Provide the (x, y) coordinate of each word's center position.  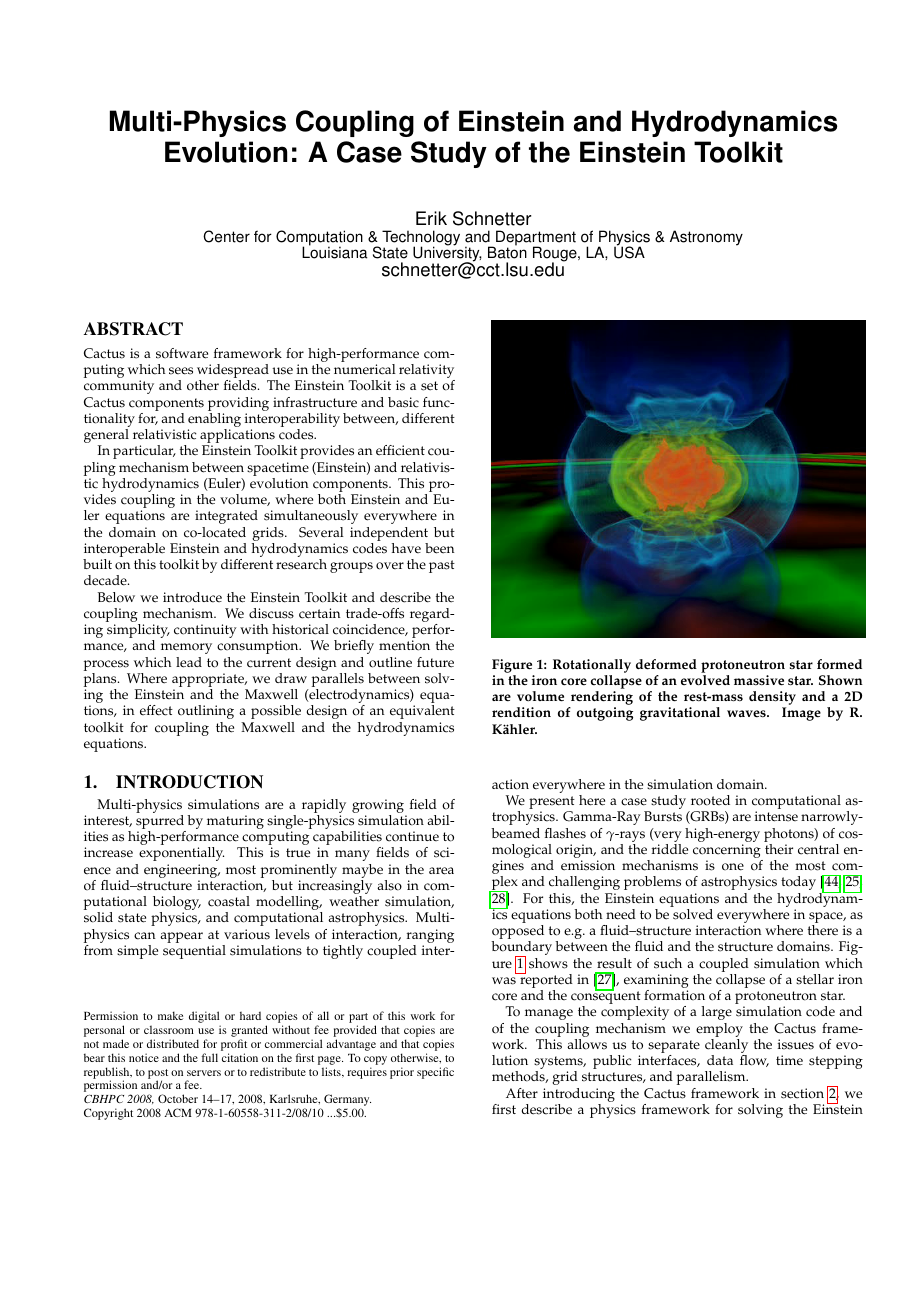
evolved (705, 680)
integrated (226, 517)
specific (435, 1073)
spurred (161, 823)
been (439, 548)
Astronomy (706, 238)
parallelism (712, 1078)
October (178, 1098)
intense (776, 816)
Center (226, 236)
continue (412, 836)
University (447, 254)
